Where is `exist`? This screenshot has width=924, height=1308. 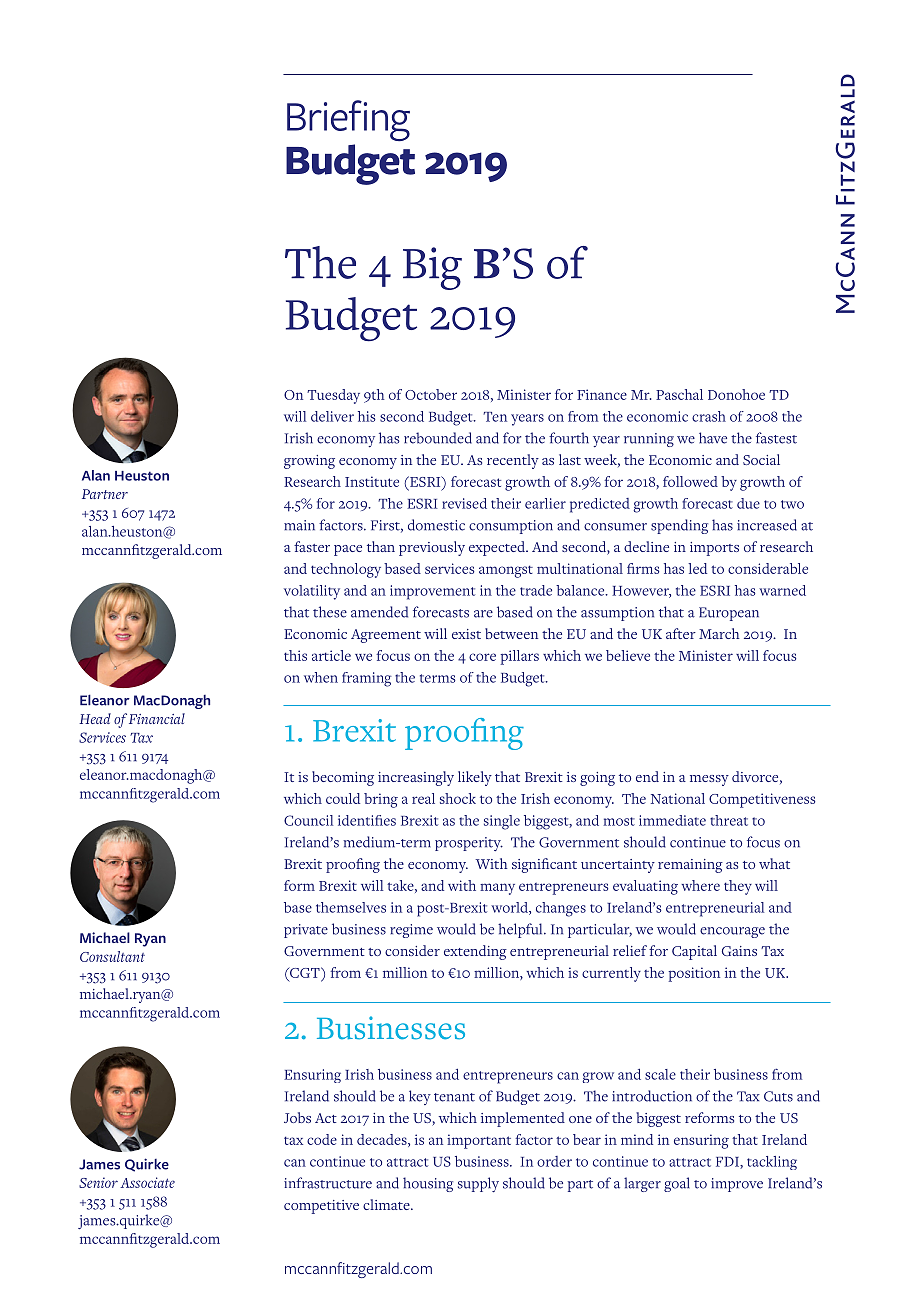 exist is located at coordinates (466, 634).
